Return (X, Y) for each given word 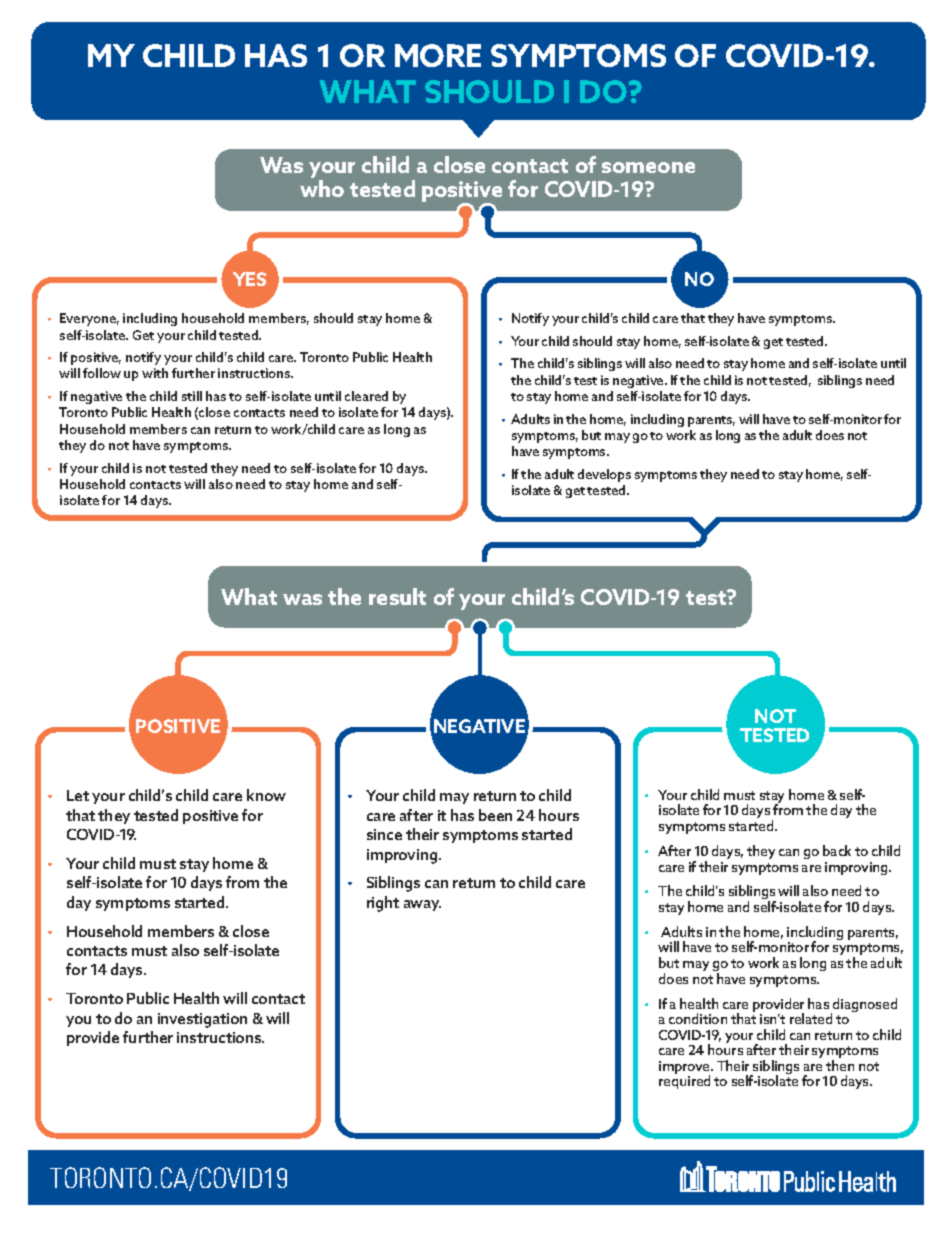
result (397, 596)
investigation (202, 1020)
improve (686, 1069)
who (322, 188)
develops (604, 475)
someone (648, 167)
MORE (438, 55)
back (837, 850)
